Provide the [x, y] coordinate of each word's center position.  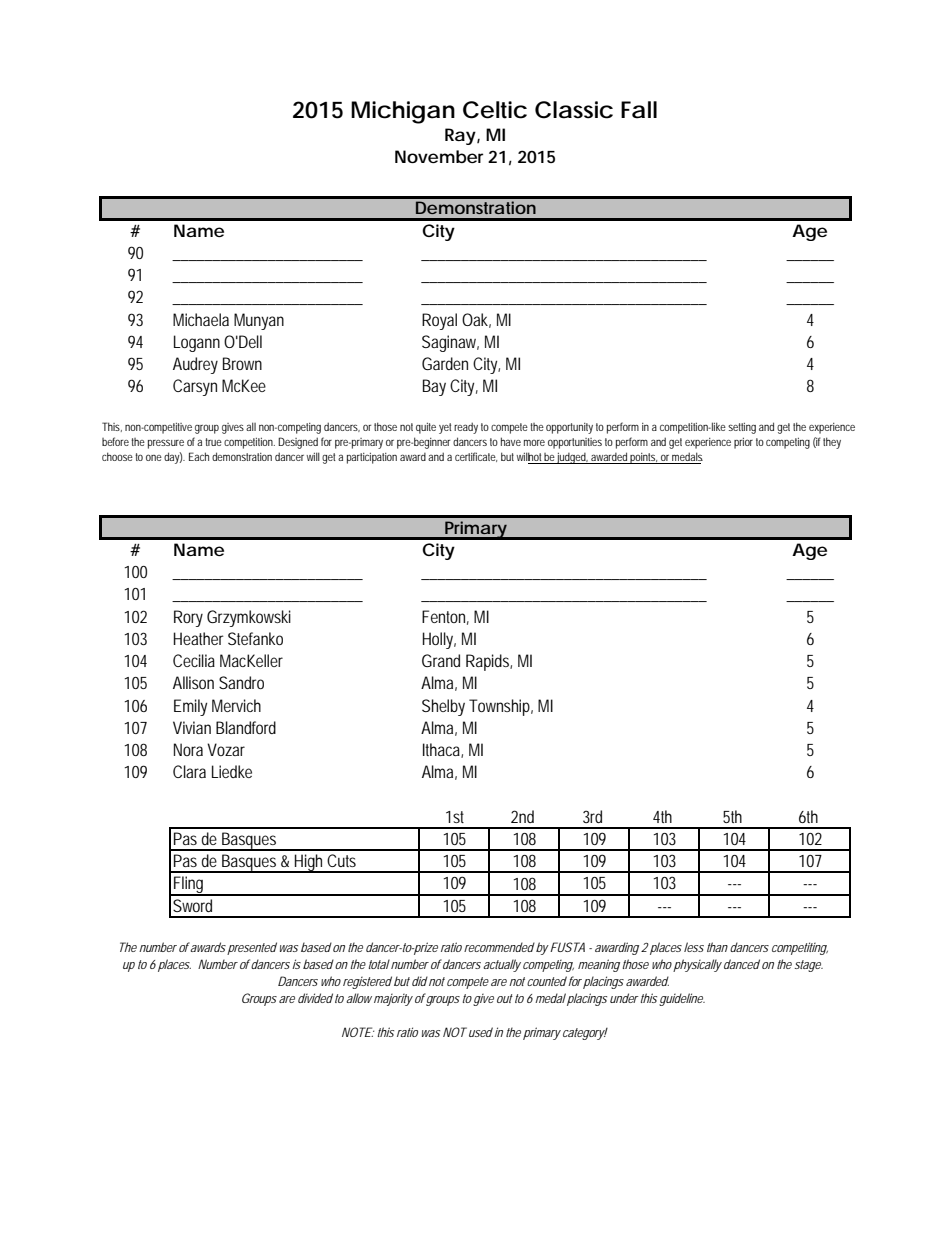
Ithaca [443, 750]
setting [742, 428]
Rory [188, 618]
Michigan [403, 112]
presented [252, 948]
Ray [461, 136]
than [717, 947]
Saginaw [450, 343]
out [505, 998]
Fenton [445, 617]
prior [743, 443]
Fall [639, 110]
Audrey [195, 365]
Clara [189, 771]
